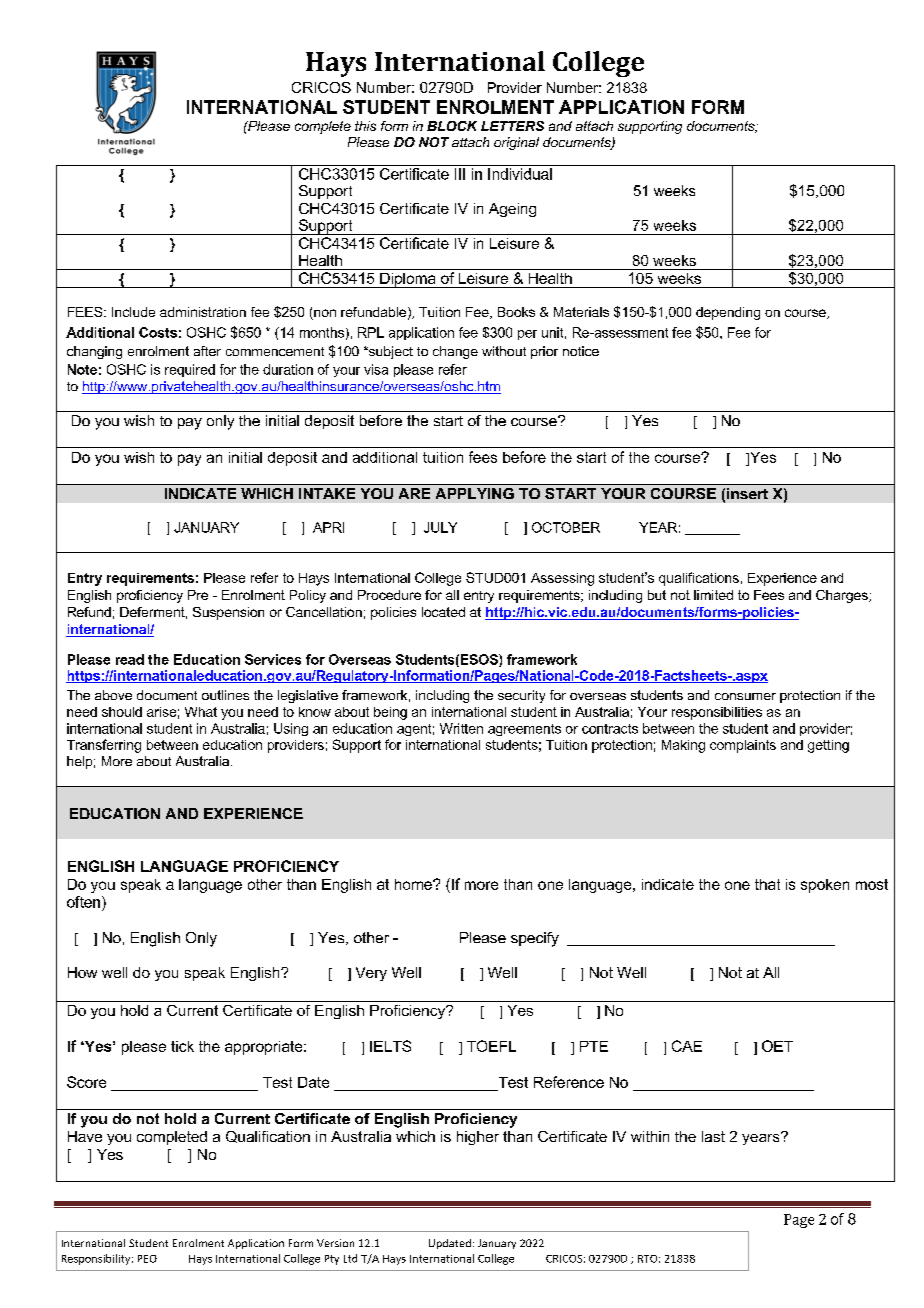 The width and height of the screenshot is (924, 1308). Describe the element at coordinates (521, 696) in the screenshot. I see `security` at that location.
